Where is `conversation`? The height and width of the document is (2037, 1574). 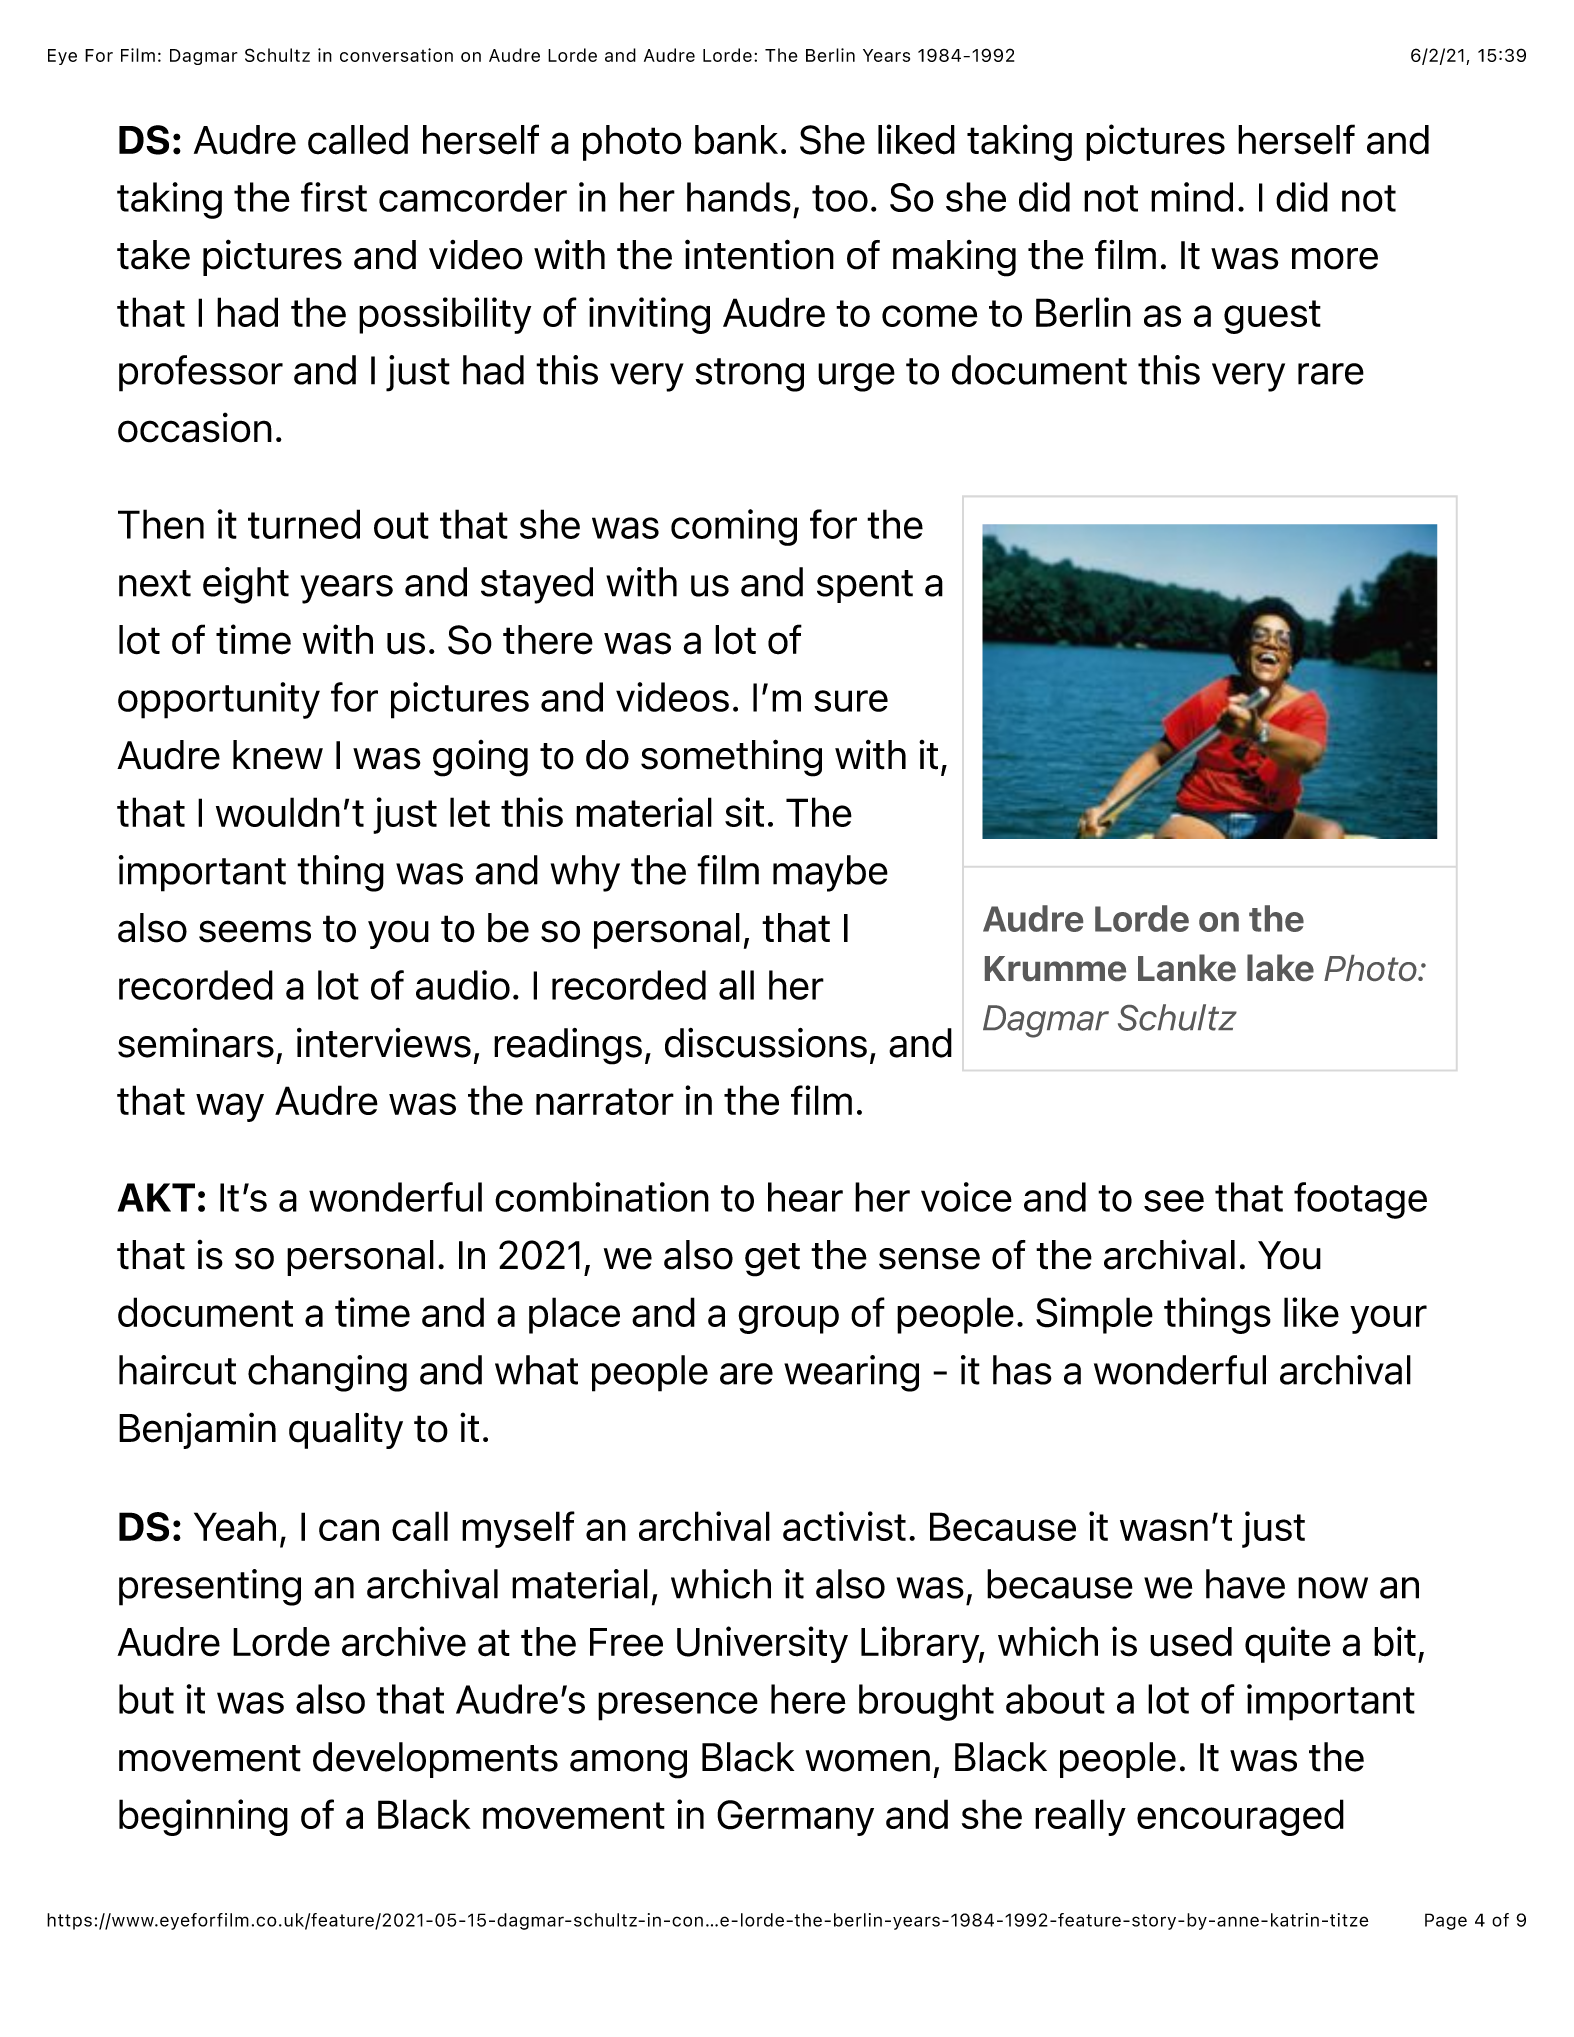 conversation is located at coordinates (396, 55).
